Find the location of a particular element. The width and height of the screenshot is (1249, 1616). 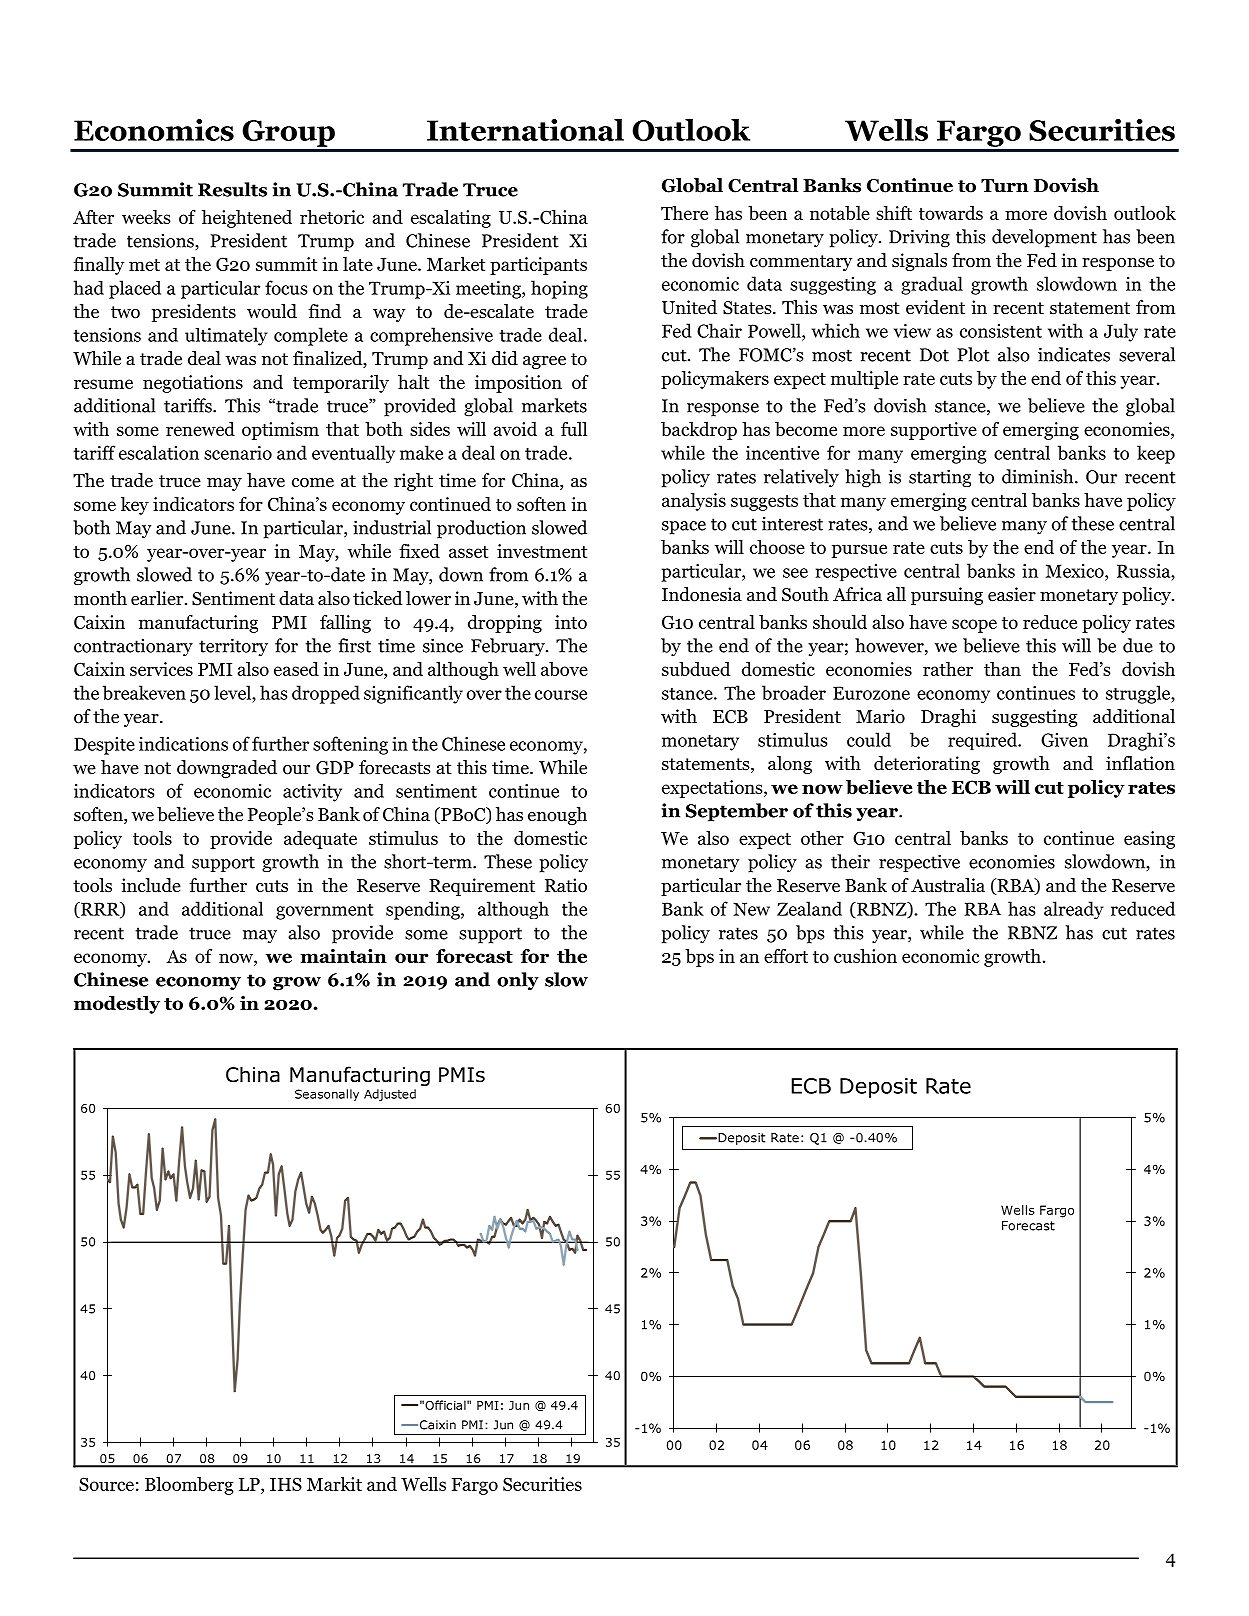

Turn is located at coordinates (1005, 186).
